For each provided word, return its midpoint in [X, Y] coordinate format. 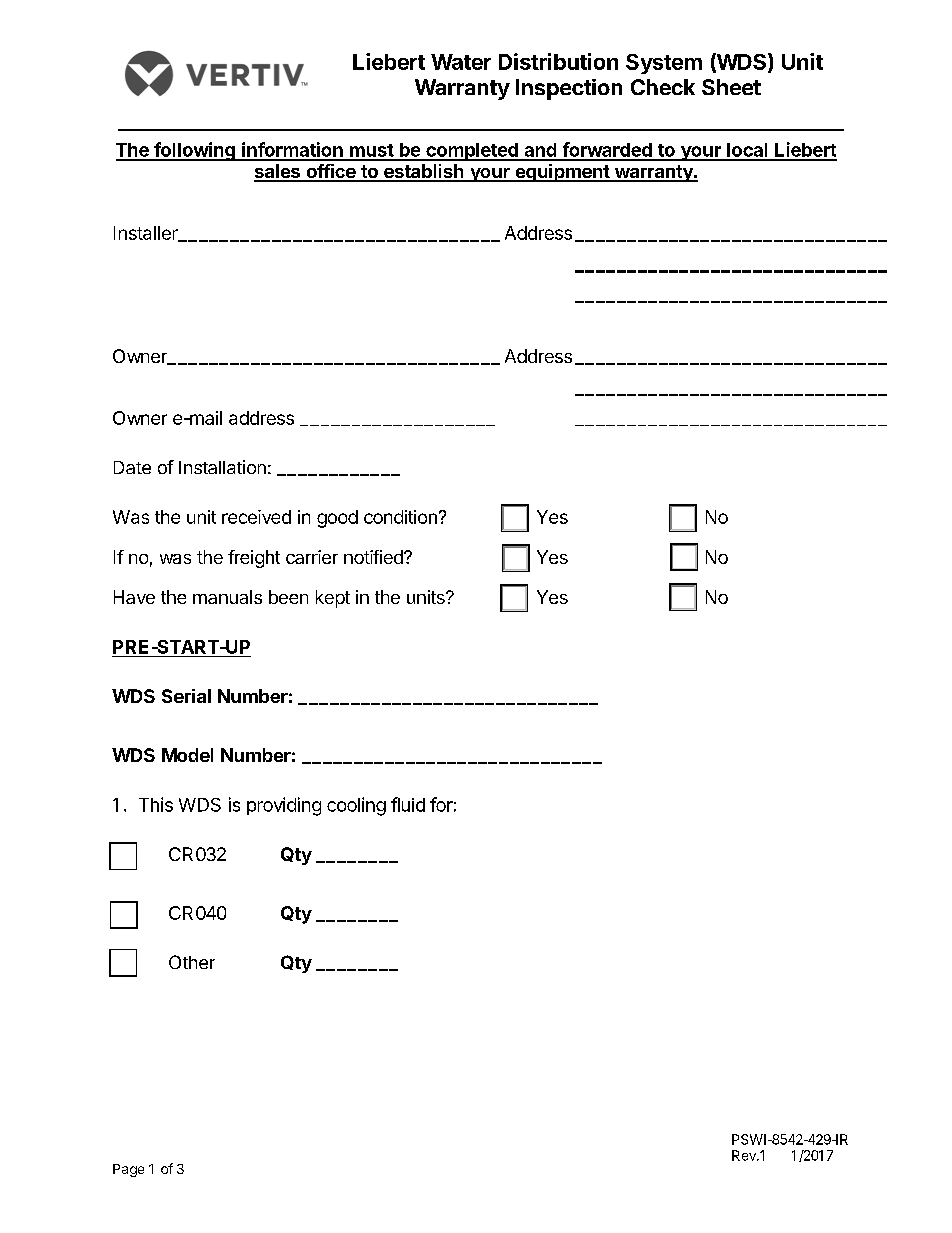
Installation [222, 467]
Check [663, 87]
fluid [408, 804]
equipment [562, 173]
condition [400, 517]
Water [461, 62]
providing [284, 806]
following [194, 151]
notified [374, 557]
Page [128, 1170]
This [156, 804]
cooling [356, 806]
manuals [227, 597]
